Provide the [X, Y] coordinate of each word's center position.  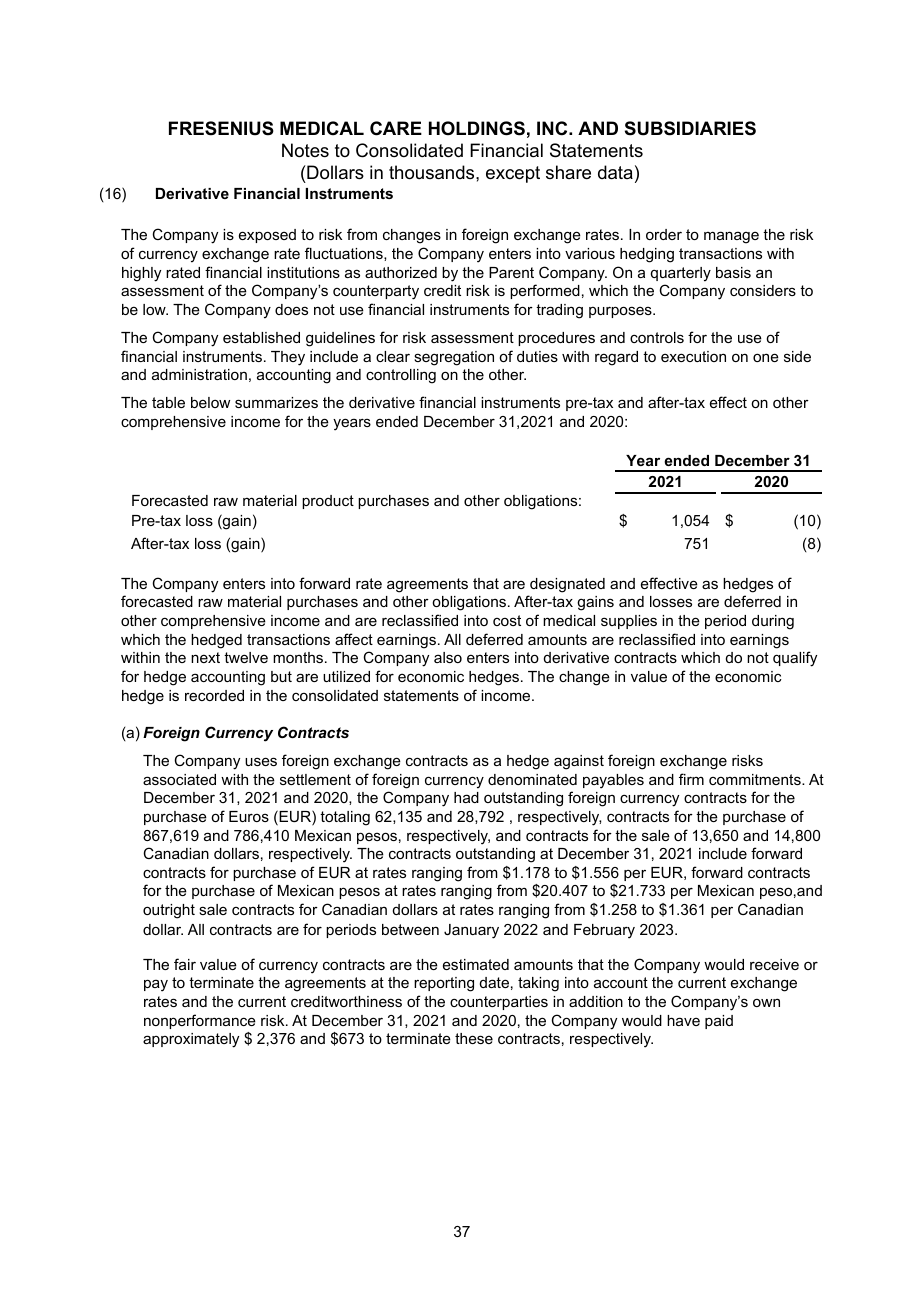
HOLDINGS [477, 128]
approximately [191, 1040]
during [773, 622]
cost [507, 620]
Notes [305, 150]
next [205, 657]
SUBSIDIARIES [690, 128]
